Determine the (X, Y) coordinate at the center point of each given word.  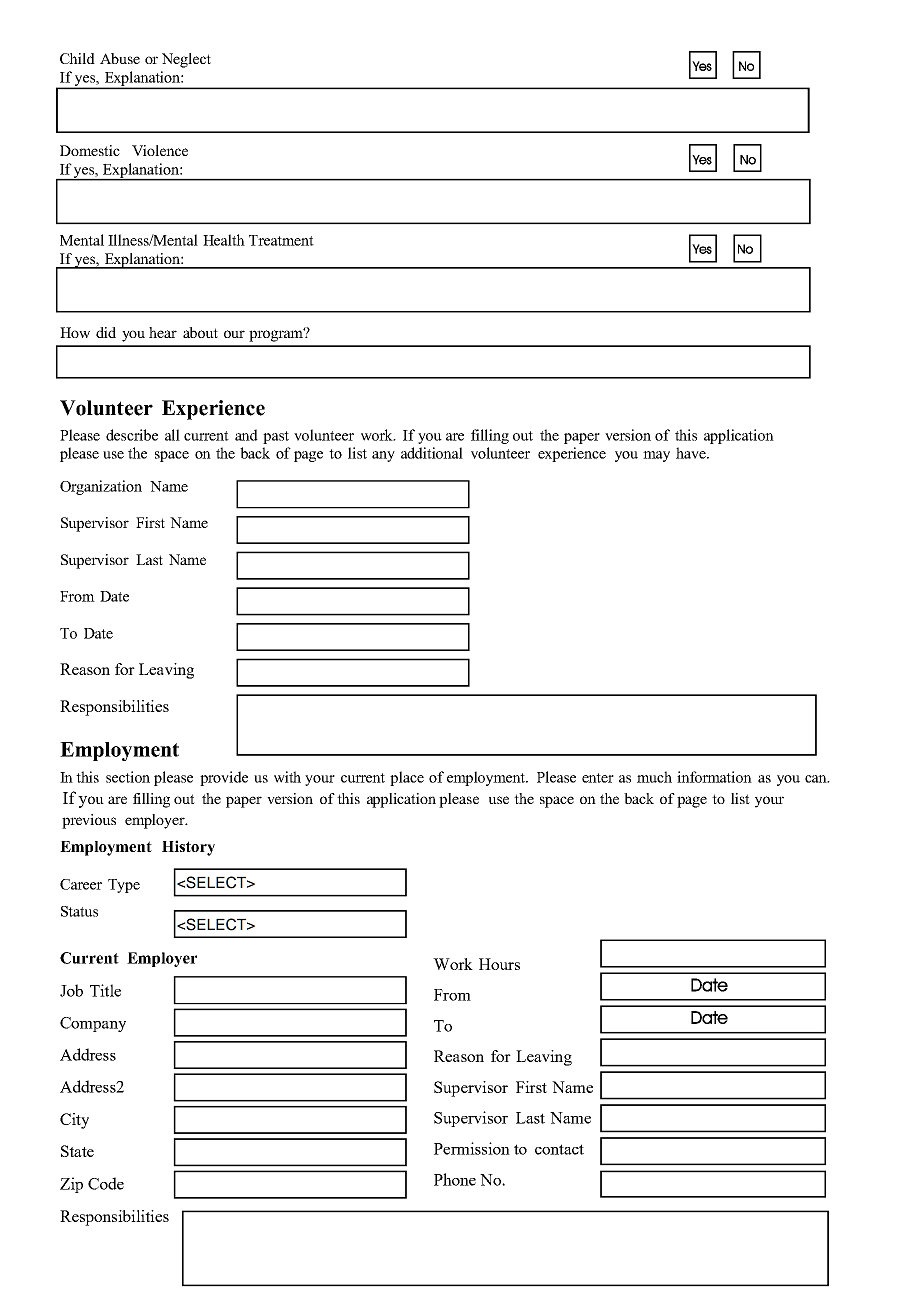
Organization (101, 487)
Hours (499, 964)
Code (106, 1183)
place (407, 778)
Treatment (281, 240)
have (692, 453)
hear (163, 332)
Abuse (120, 58)
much (654, 777)
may (656, 456)
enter (598, 778)
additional (432, 453)
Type (124, 886)
